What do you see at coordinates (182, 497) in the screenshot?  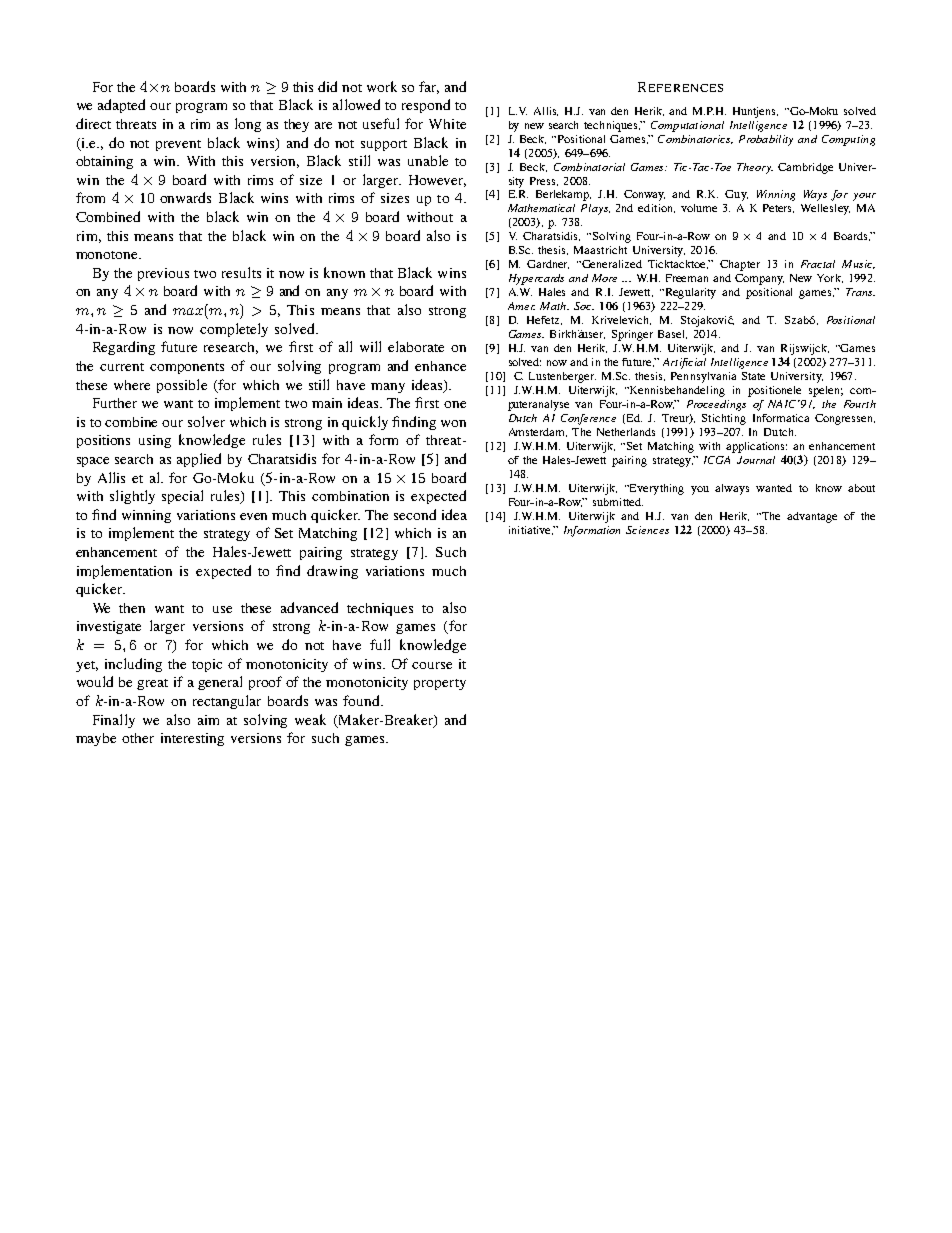 I see `special` at bounding box center [182, 497].
